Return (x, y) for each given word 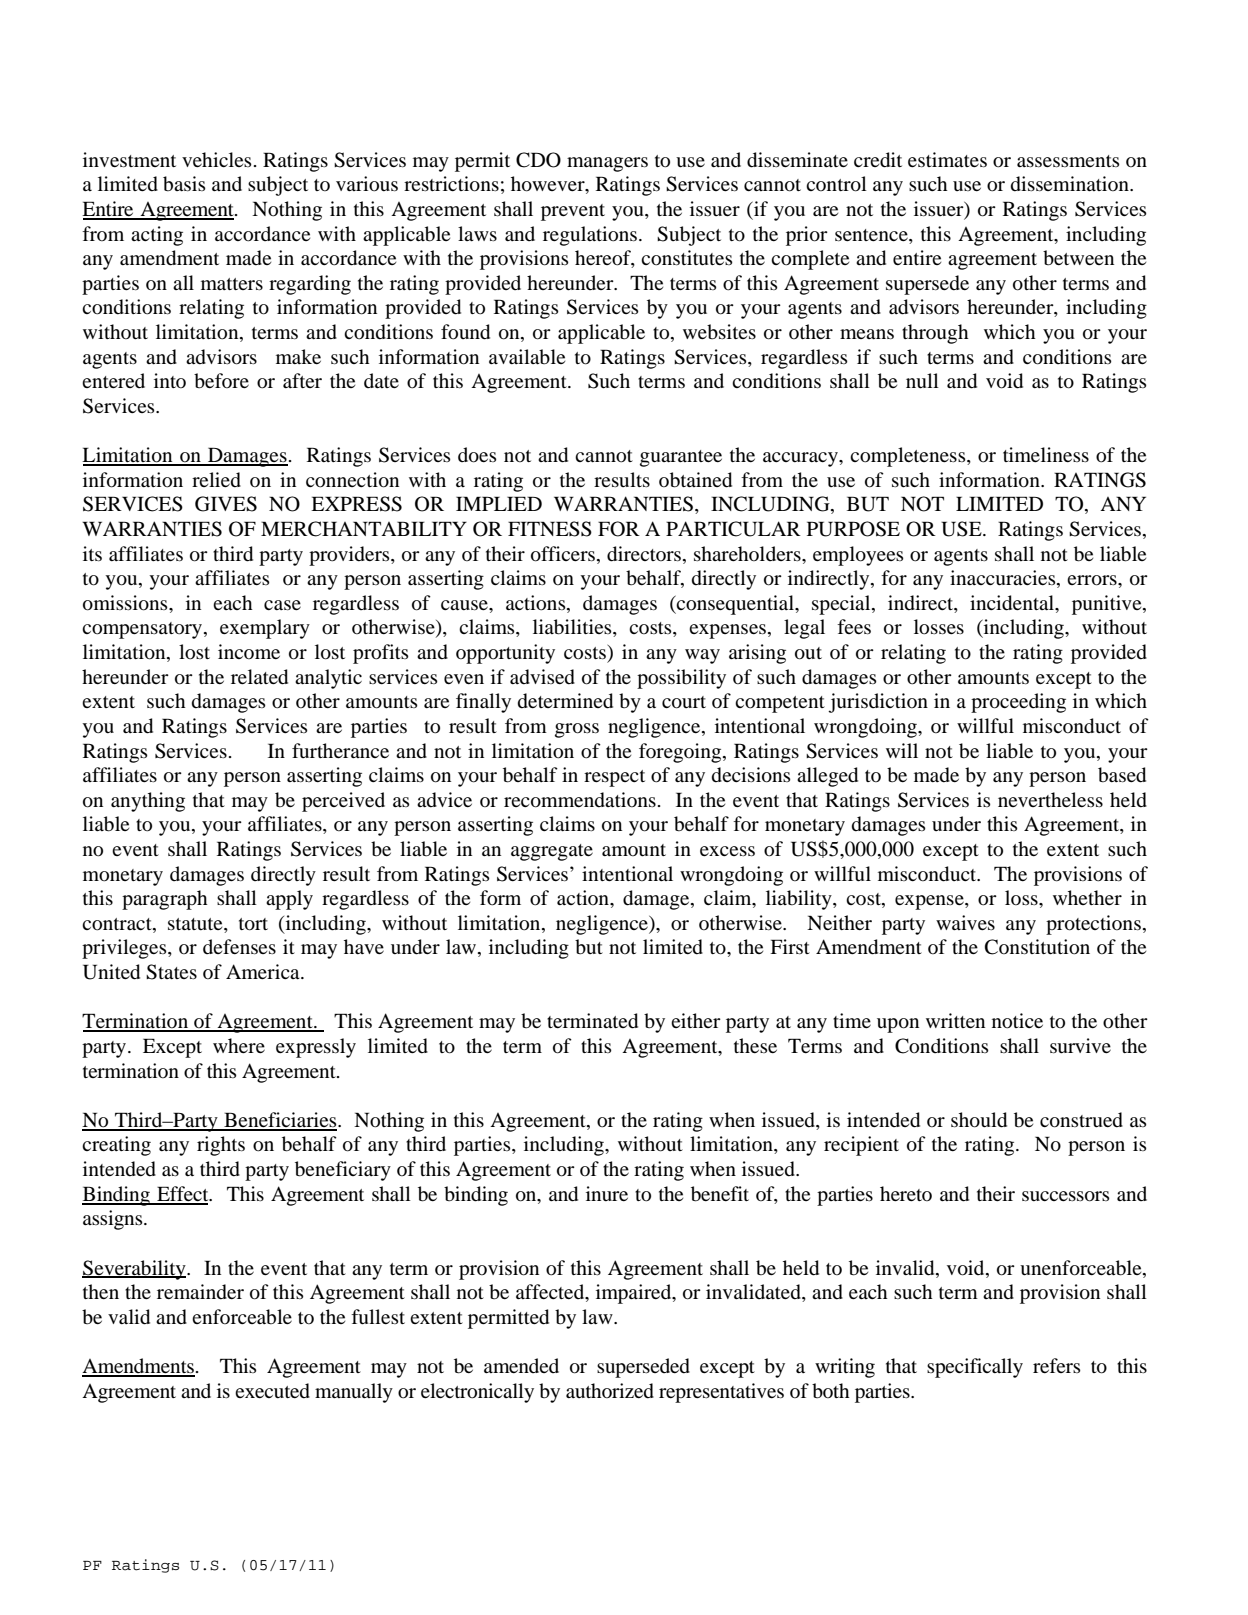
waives (965, 922)
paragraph (165, 900)
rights (221, 1146)
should (979, 1120)
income (249, 651)
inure (607, 1193)
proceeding (1018, 703)
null (922, 381)
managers (607, 164)
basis (184, 184)
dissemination (1071, 184)
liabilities (573, 628)
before (221, 381)
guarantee (681, 458)
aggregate (552, 852)
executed (272, 1391)
